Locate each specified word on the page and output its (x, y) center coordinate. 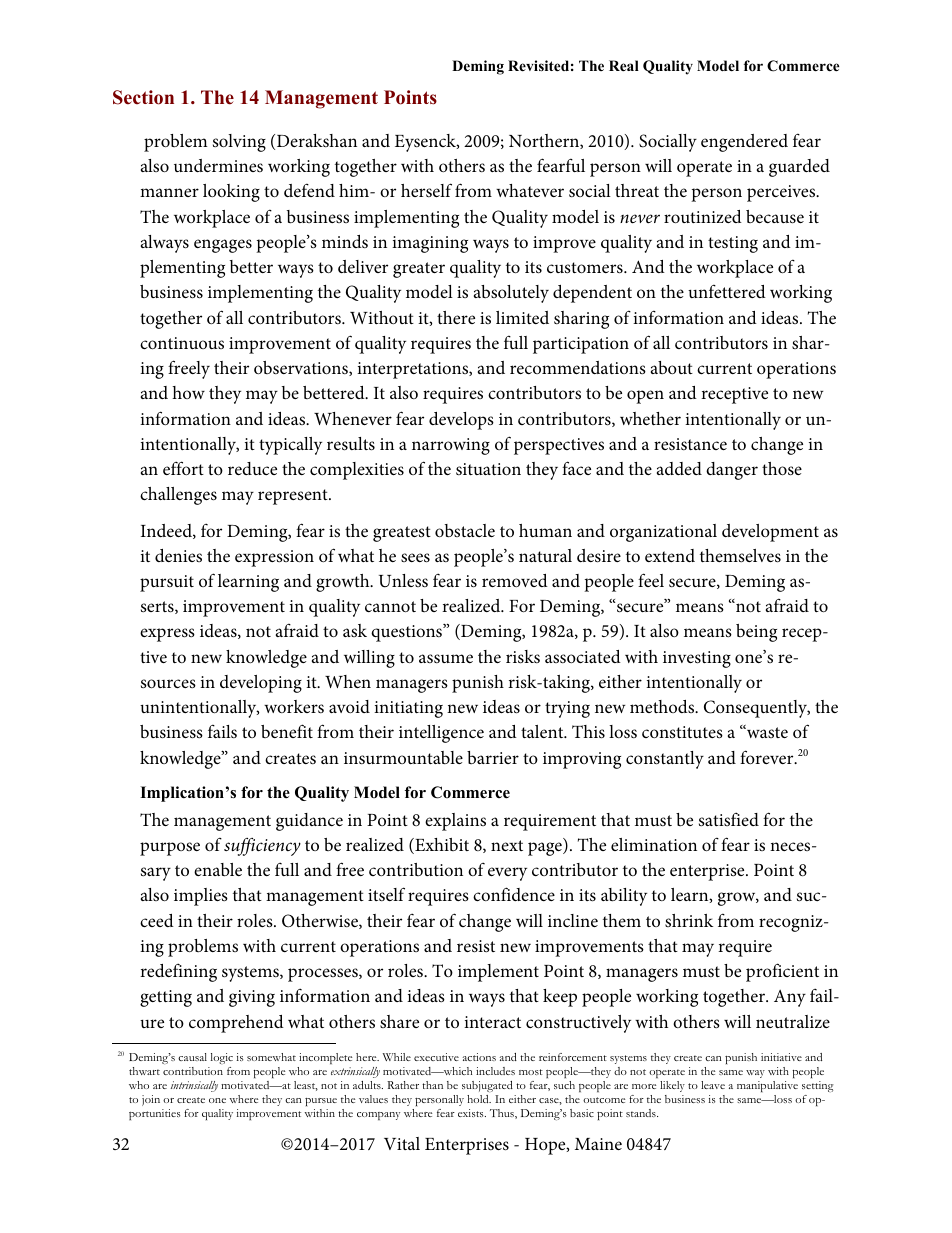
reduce (252, 468)
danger (732, 471)
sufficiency (262, 847)
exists (472, 1113)
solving (239, 143)
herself (426, 190)
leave (713, 1085)
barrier (493, 757)
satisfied (729, 819)
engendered (744, 143)
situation (488, 469)
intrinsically (194, 1086)
